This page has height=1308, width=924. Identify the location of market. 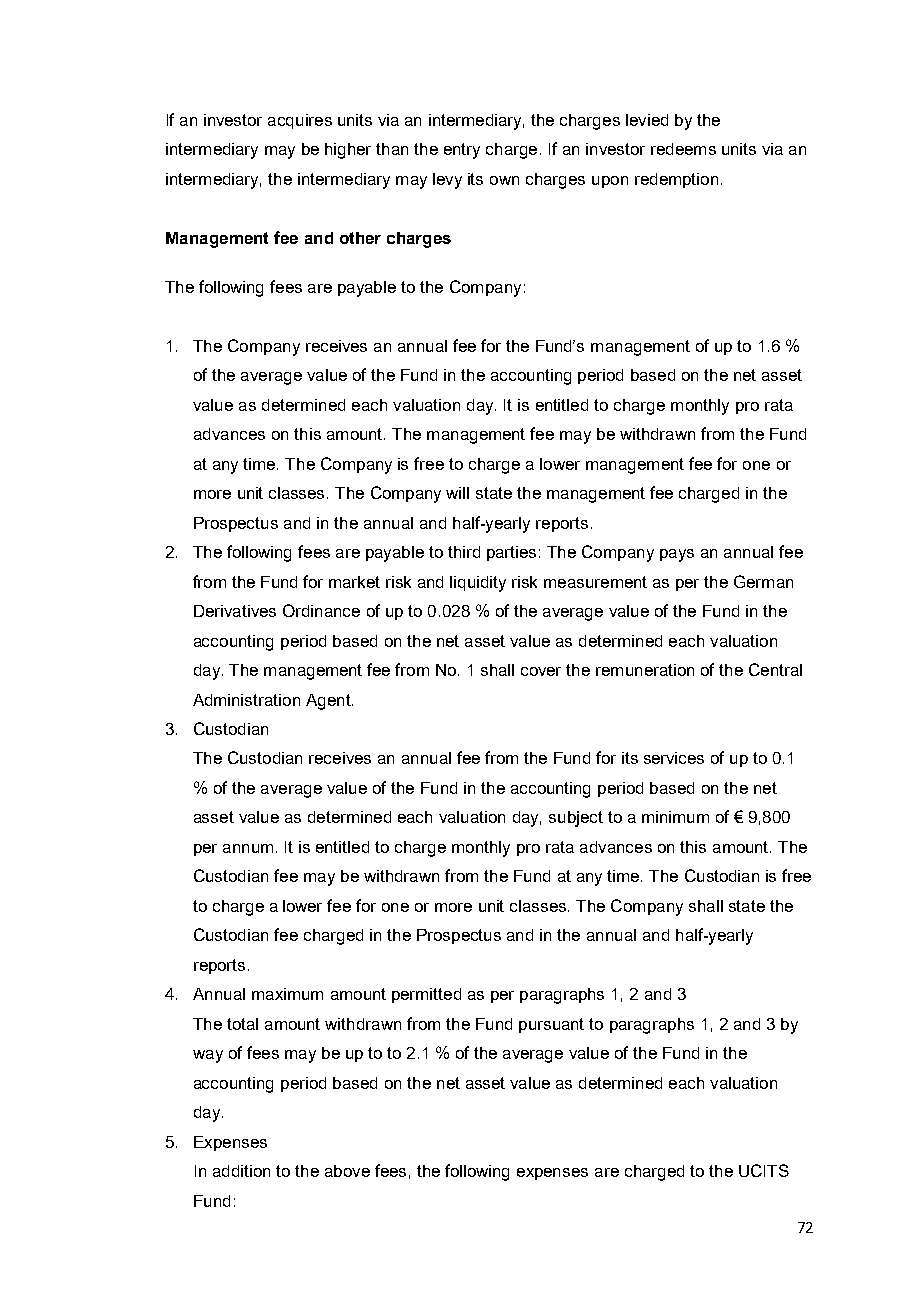
(354, 582).
